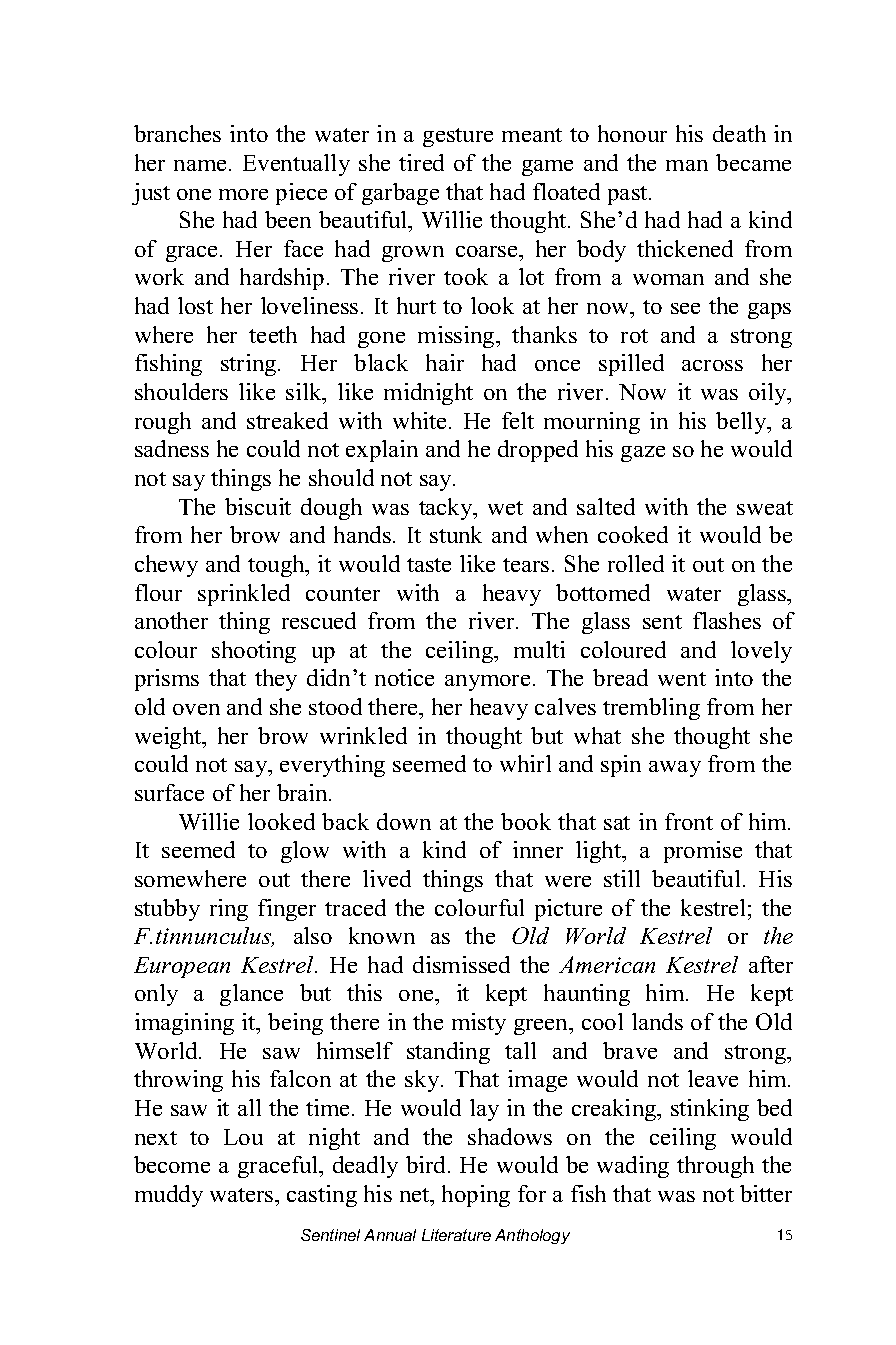  Describe the element at coordinates (753, 162) in the image. I see `became` at that location.
